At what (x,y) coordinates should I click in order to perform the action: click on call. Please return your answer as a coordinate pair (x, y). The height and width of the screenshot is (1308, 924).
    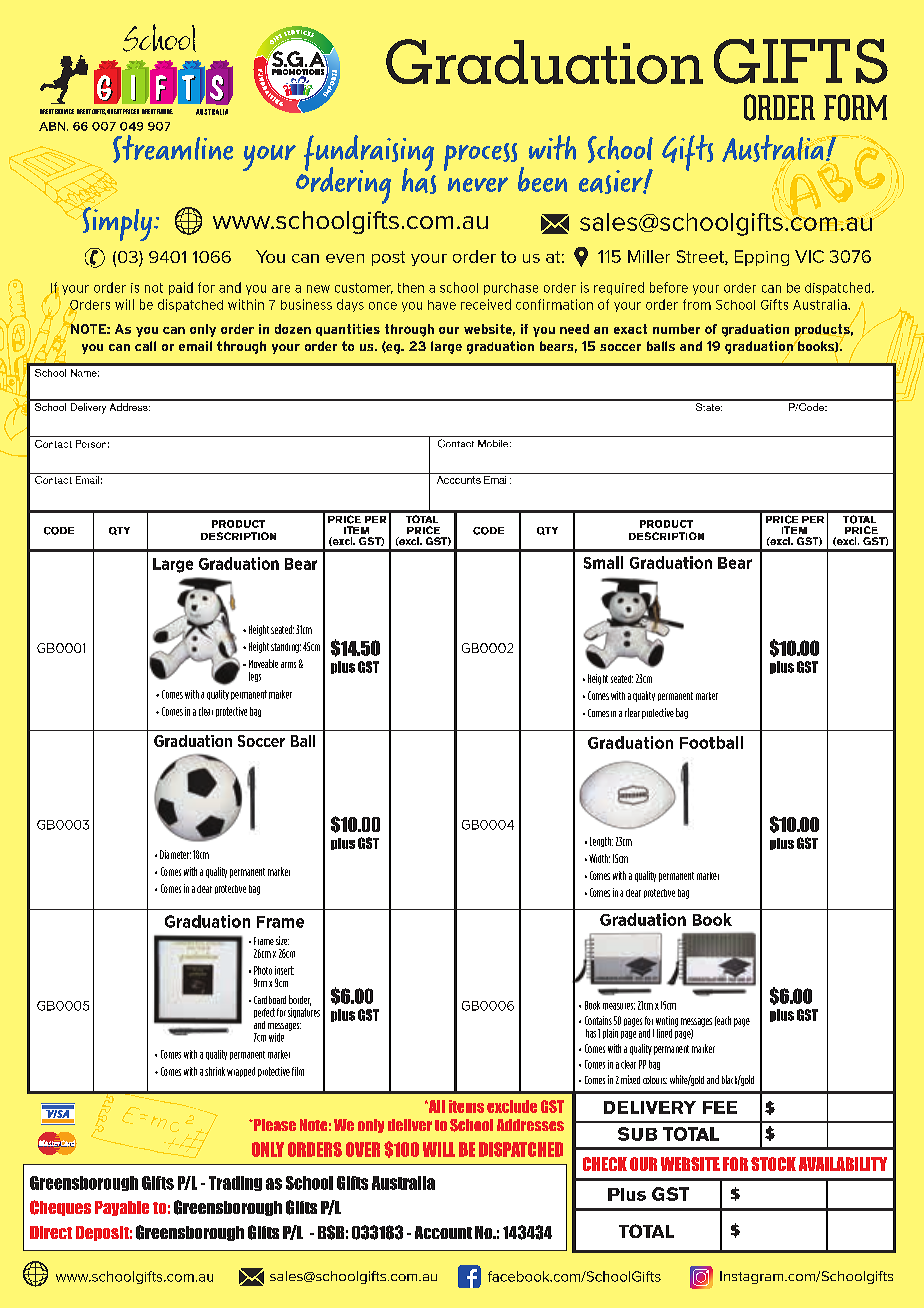
    Looking at the image, I should click on (145, 346).
